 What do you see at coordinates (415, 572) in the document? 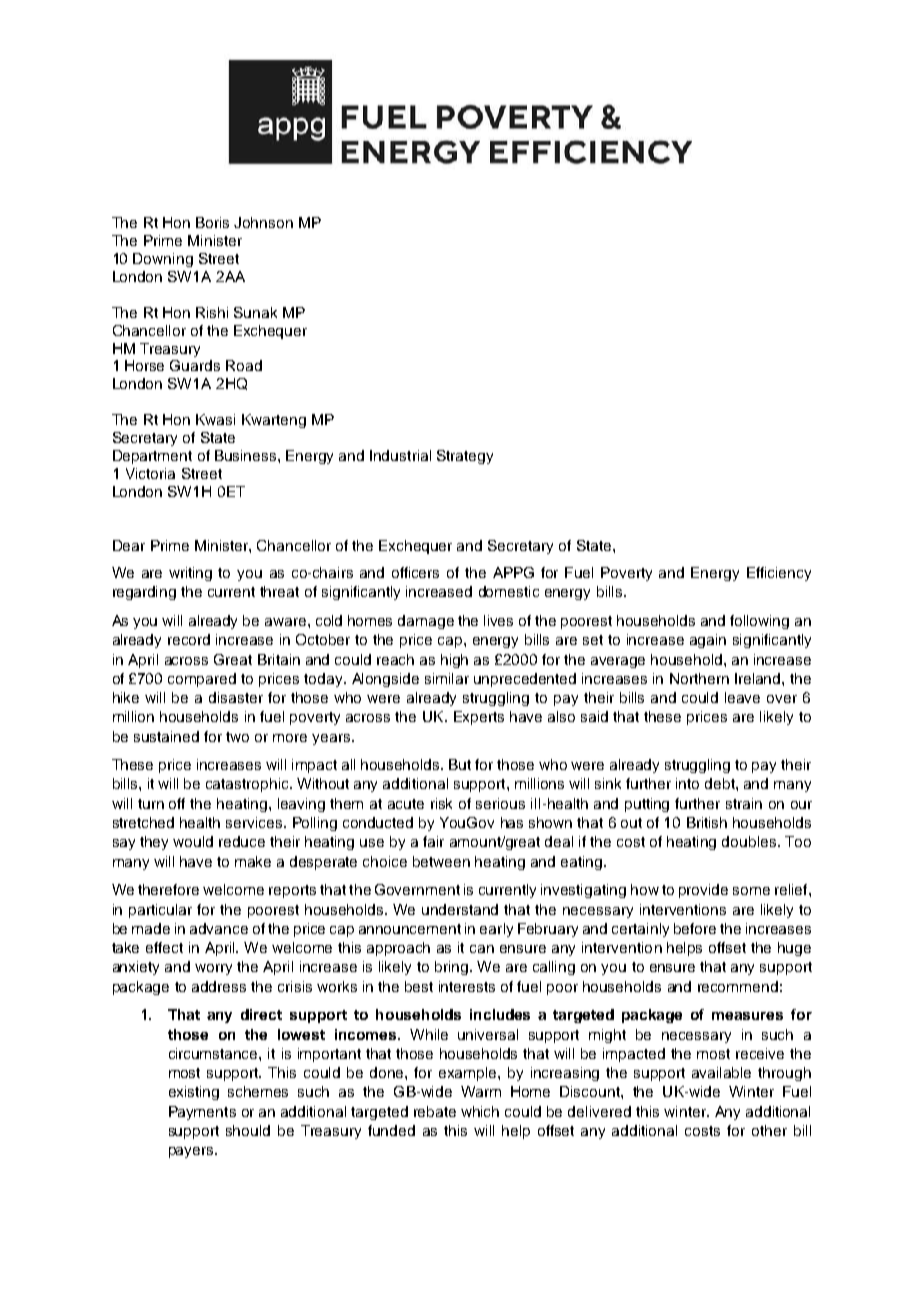
I see `officers` at bounding box center [415, 572].
